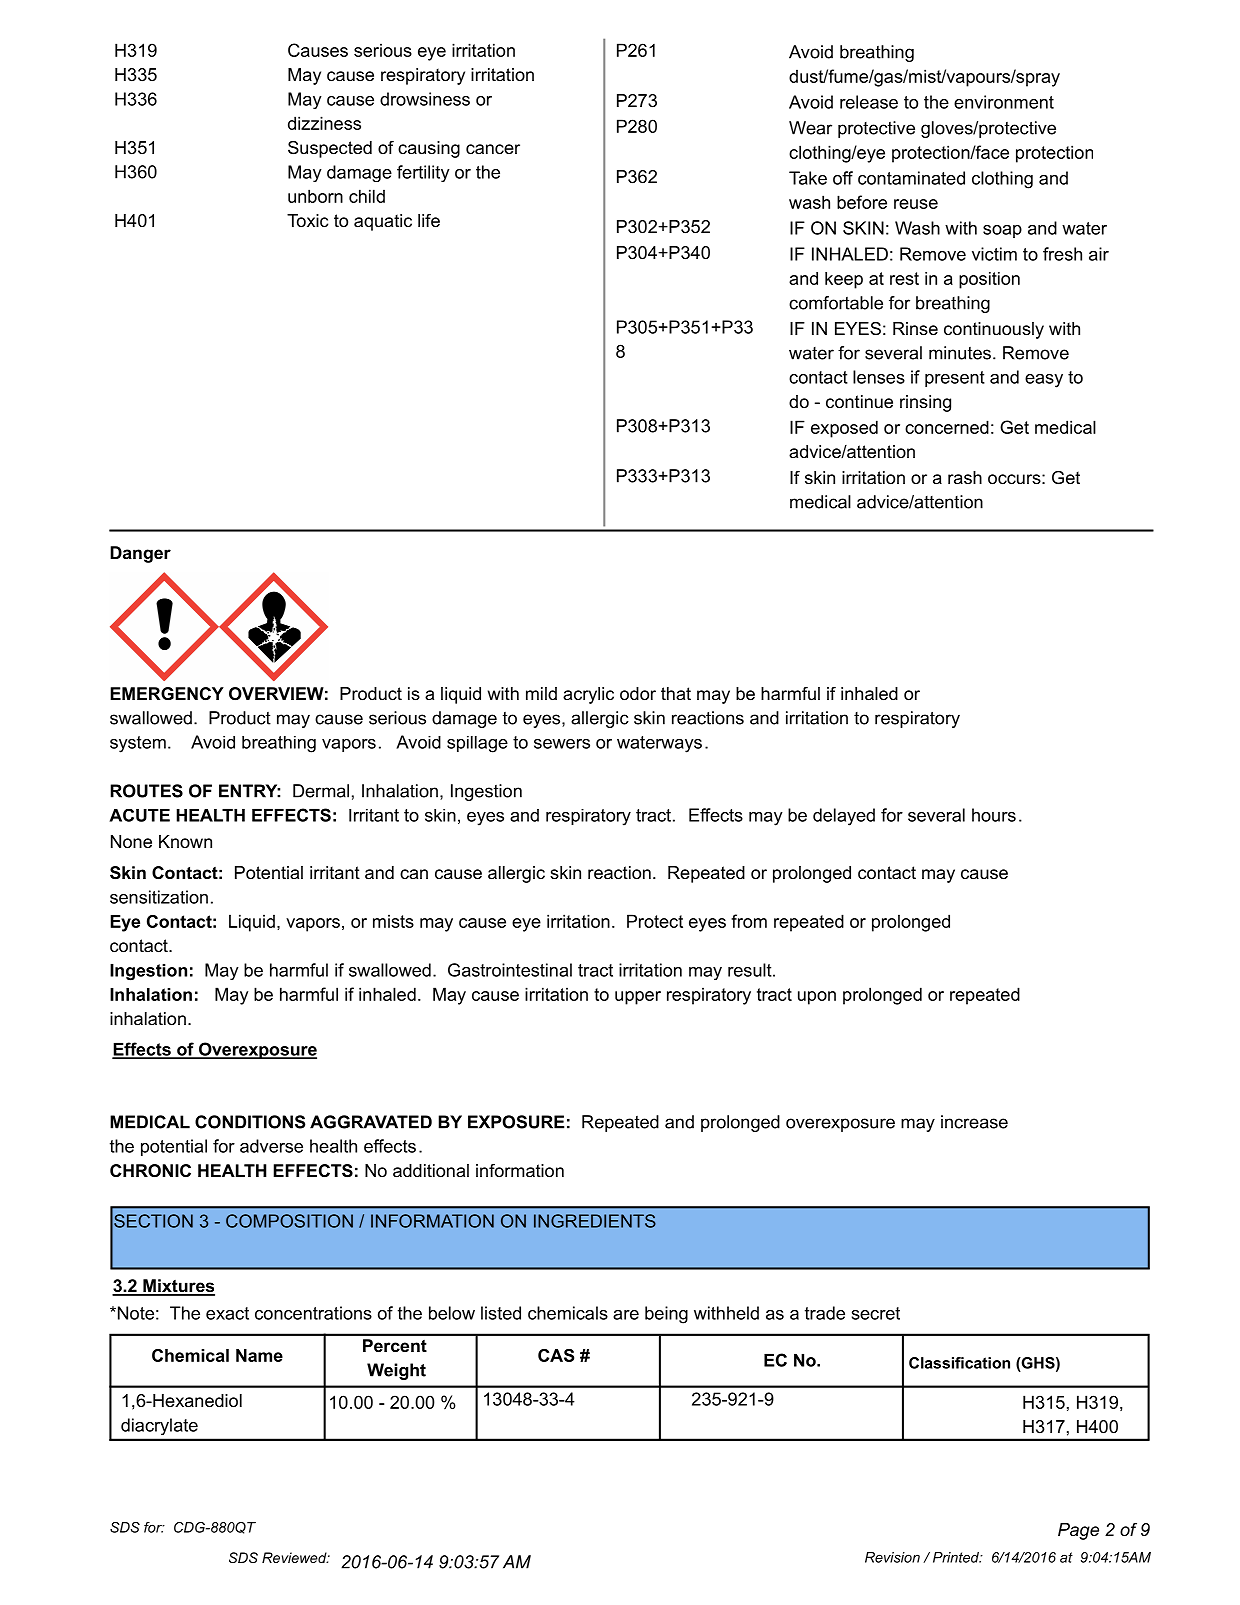  I want to click on exposed, so click(844, 429).
